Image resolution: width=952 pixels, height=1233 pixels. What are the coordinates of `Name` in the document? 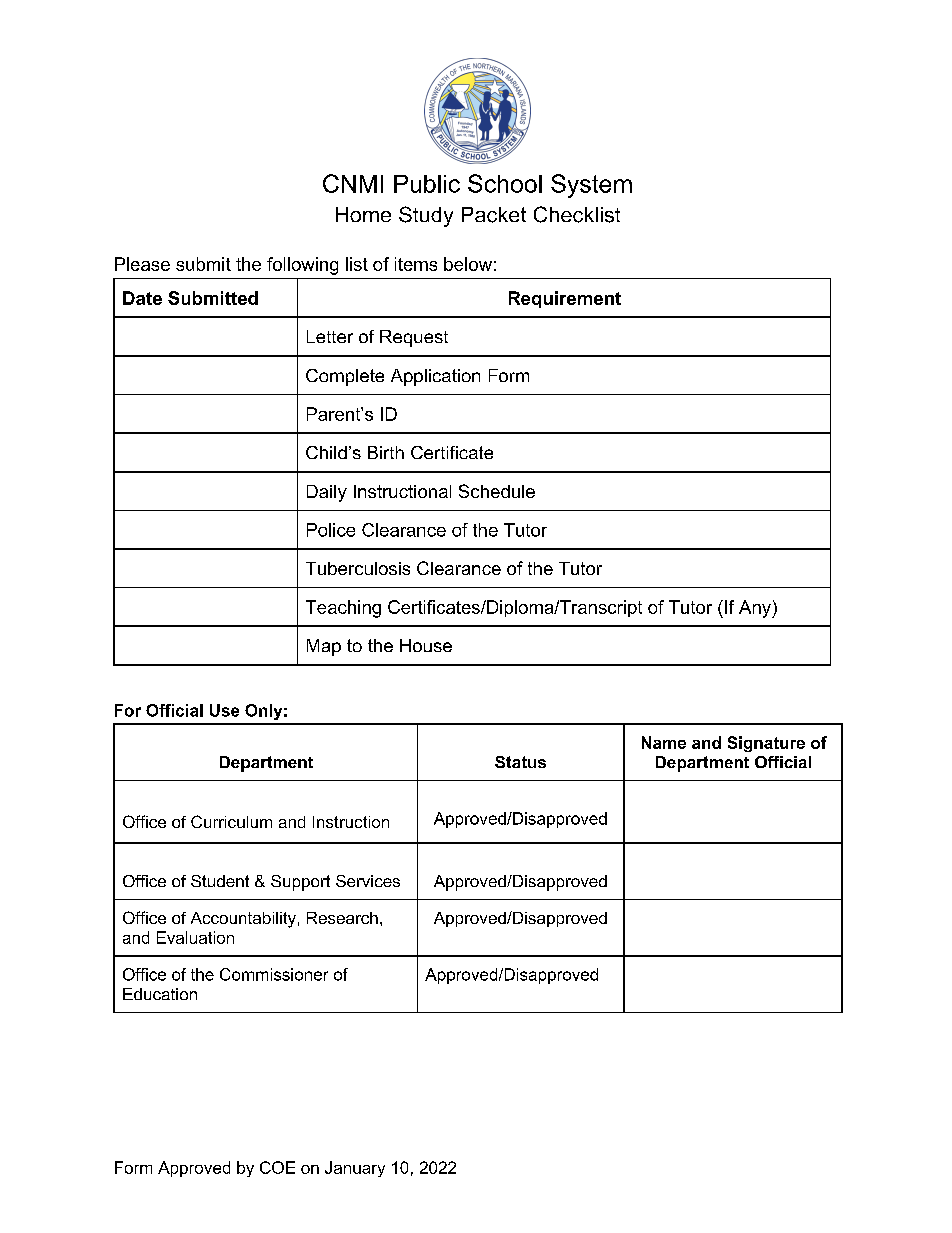 It's located at (664, 742).
